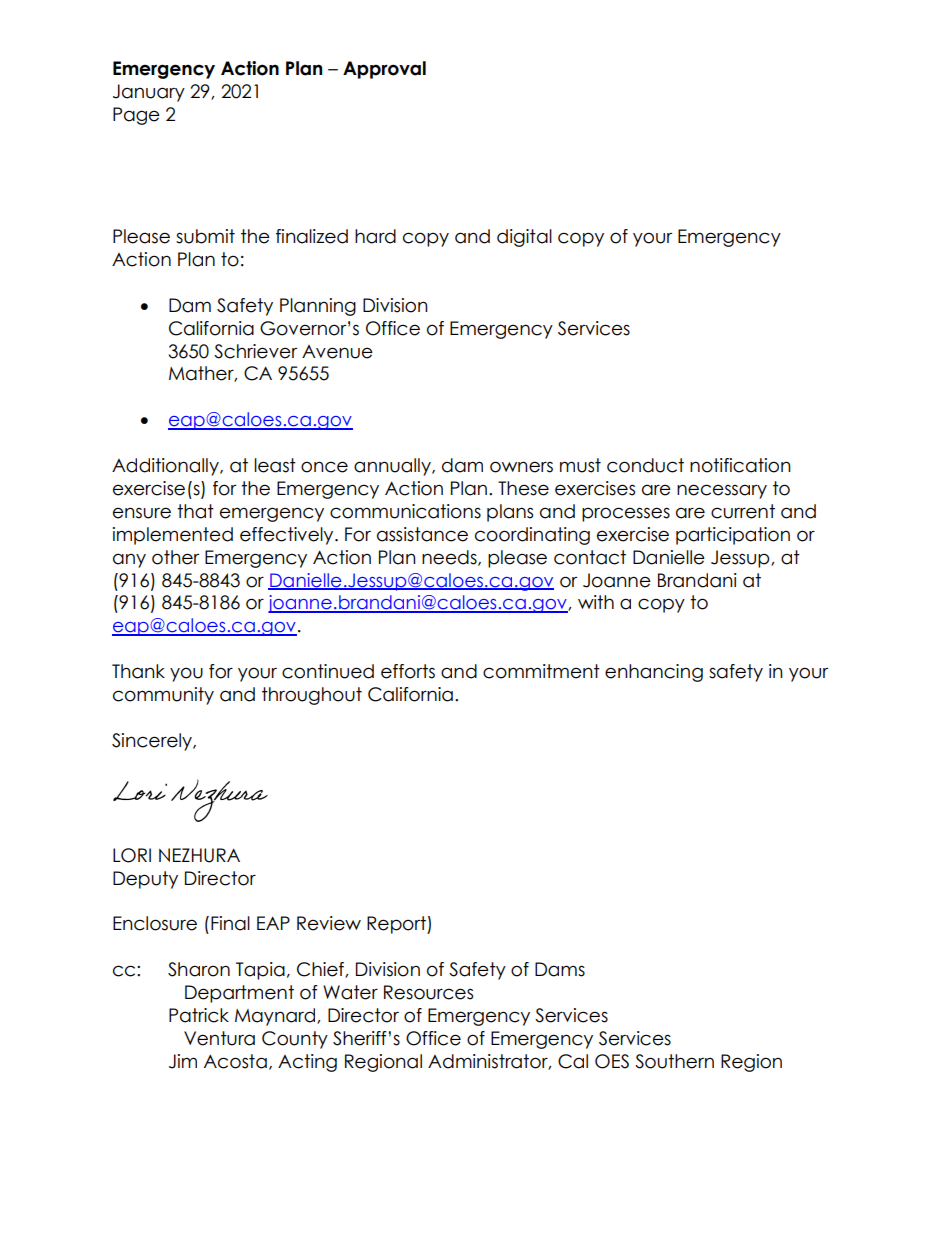 The height and width of the page is (1233, 952). I want to click on enhancing, so click(654, 673).
